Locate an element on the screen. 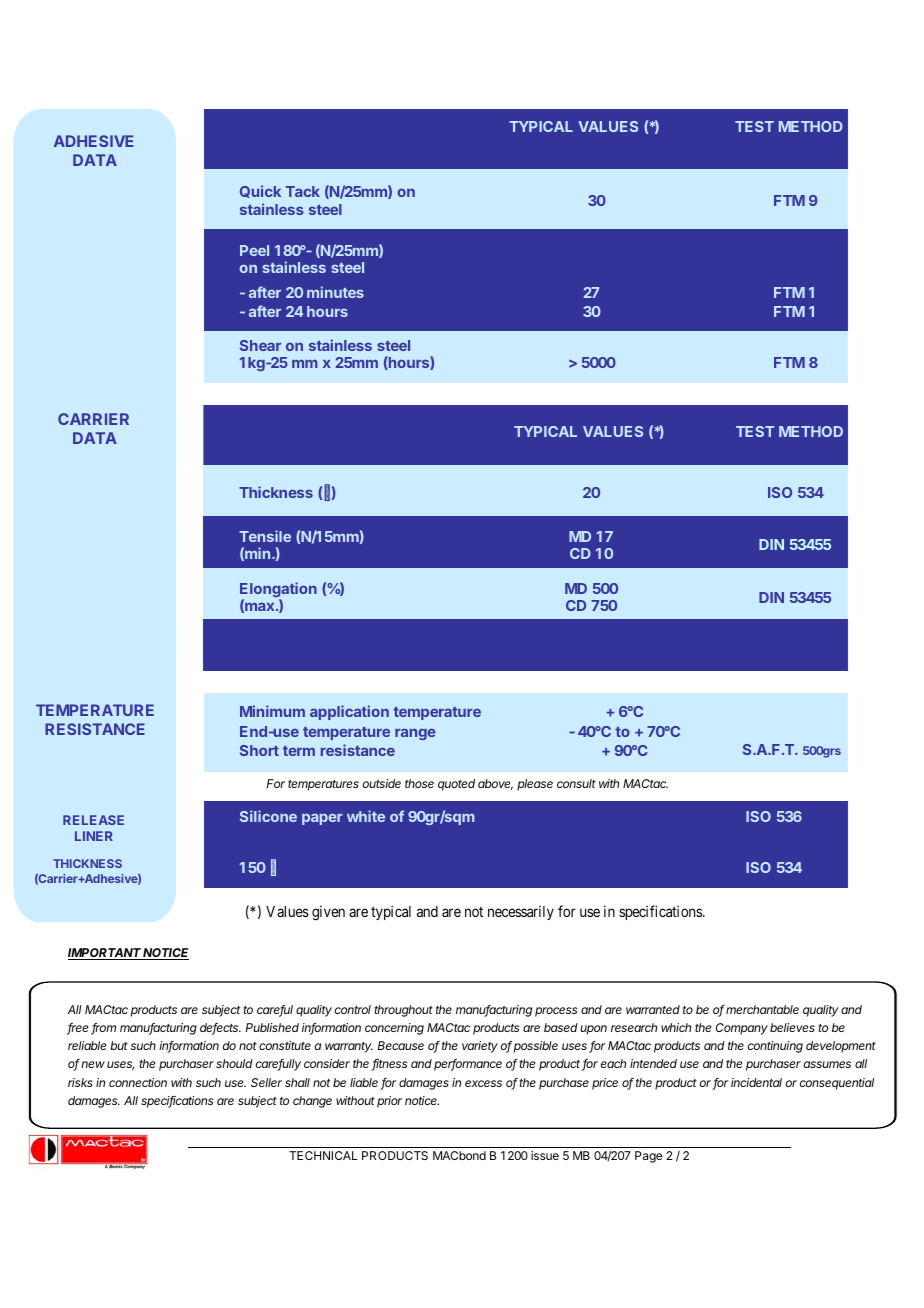 This screenshot has height=1308, width=924. Elongation is located at coordinates (278, 591).
